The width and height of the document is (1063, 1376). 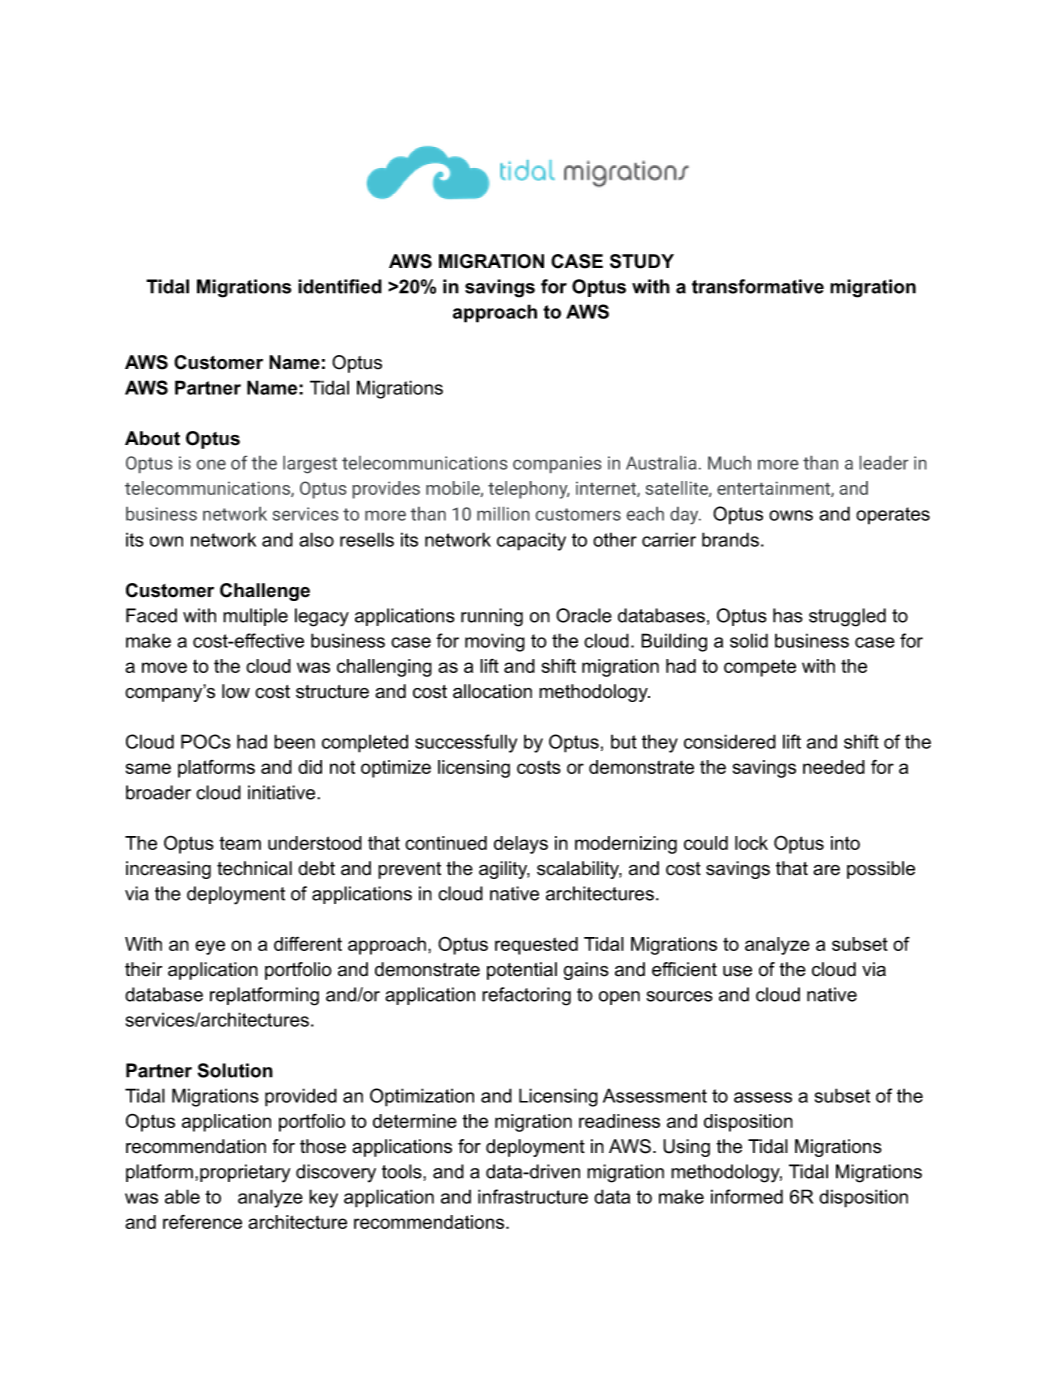 I want to click on able, so click(x=182, y=1196).
